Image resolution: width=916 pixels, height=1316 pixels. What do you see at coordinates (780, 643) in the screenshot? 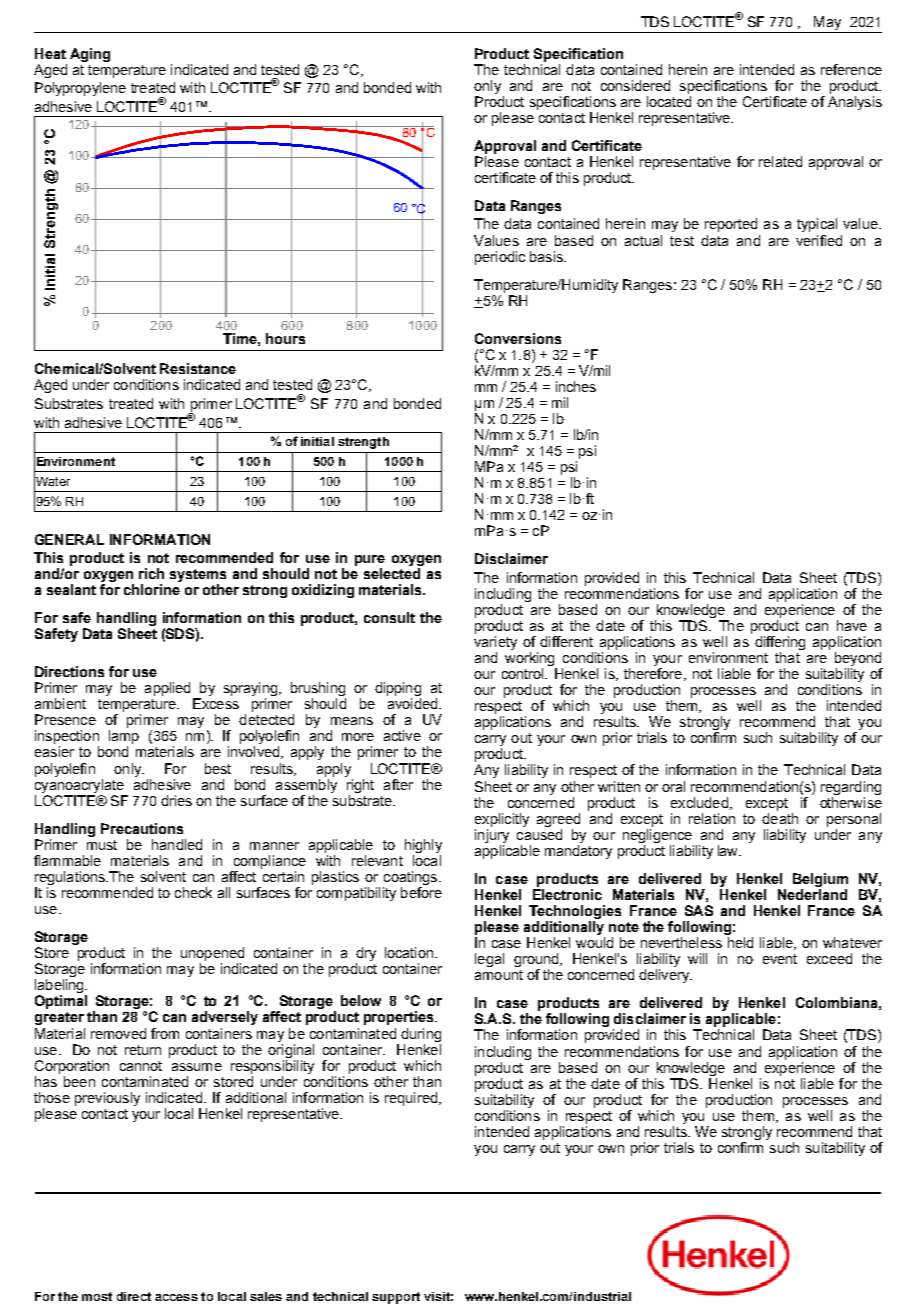
I see `differing` at bounding box center [780, 643].
